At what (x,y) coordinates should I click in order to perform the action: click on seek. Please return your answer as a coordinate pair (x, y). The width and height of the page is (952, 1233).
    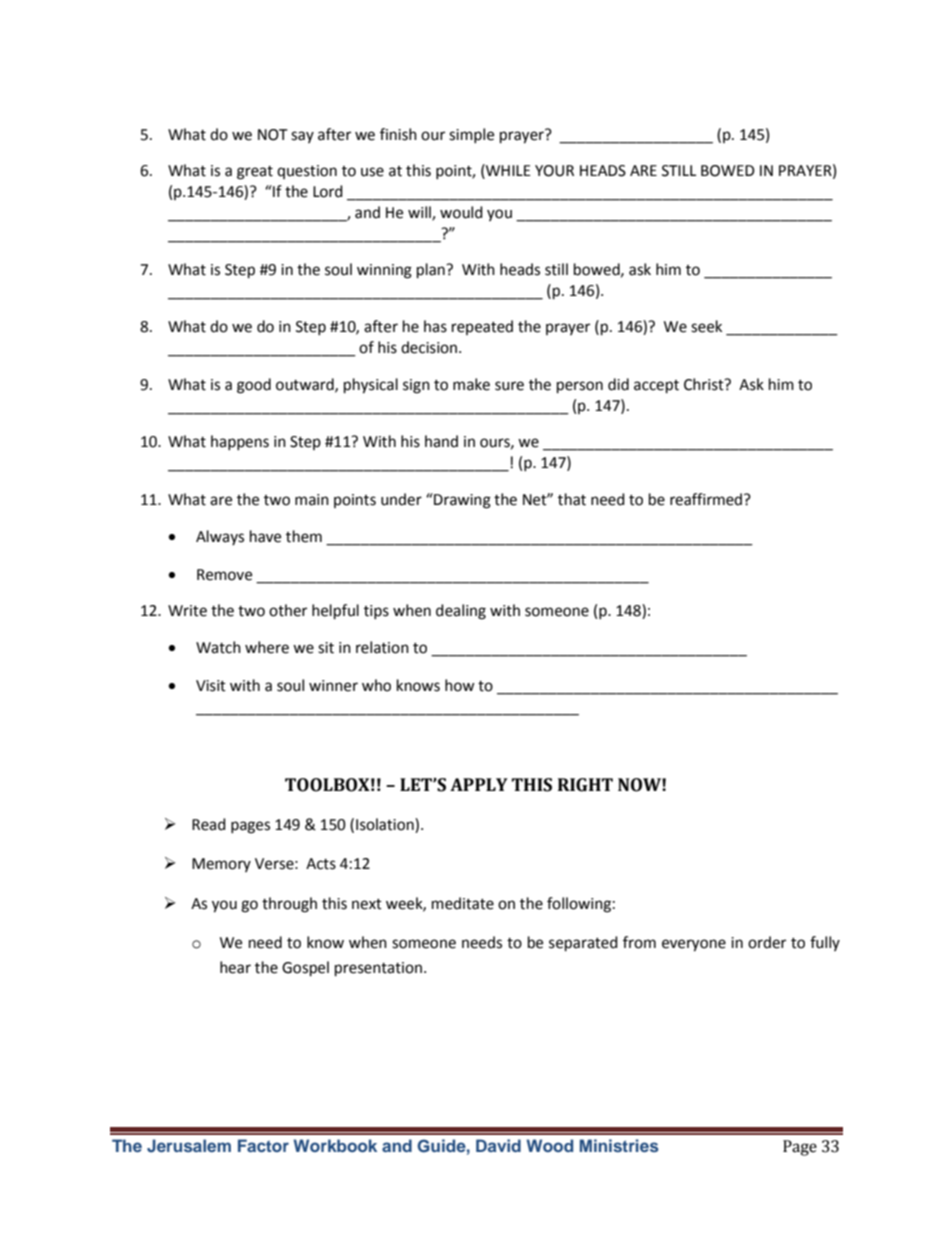
    Looking at the image, I should click on (706, 326).
